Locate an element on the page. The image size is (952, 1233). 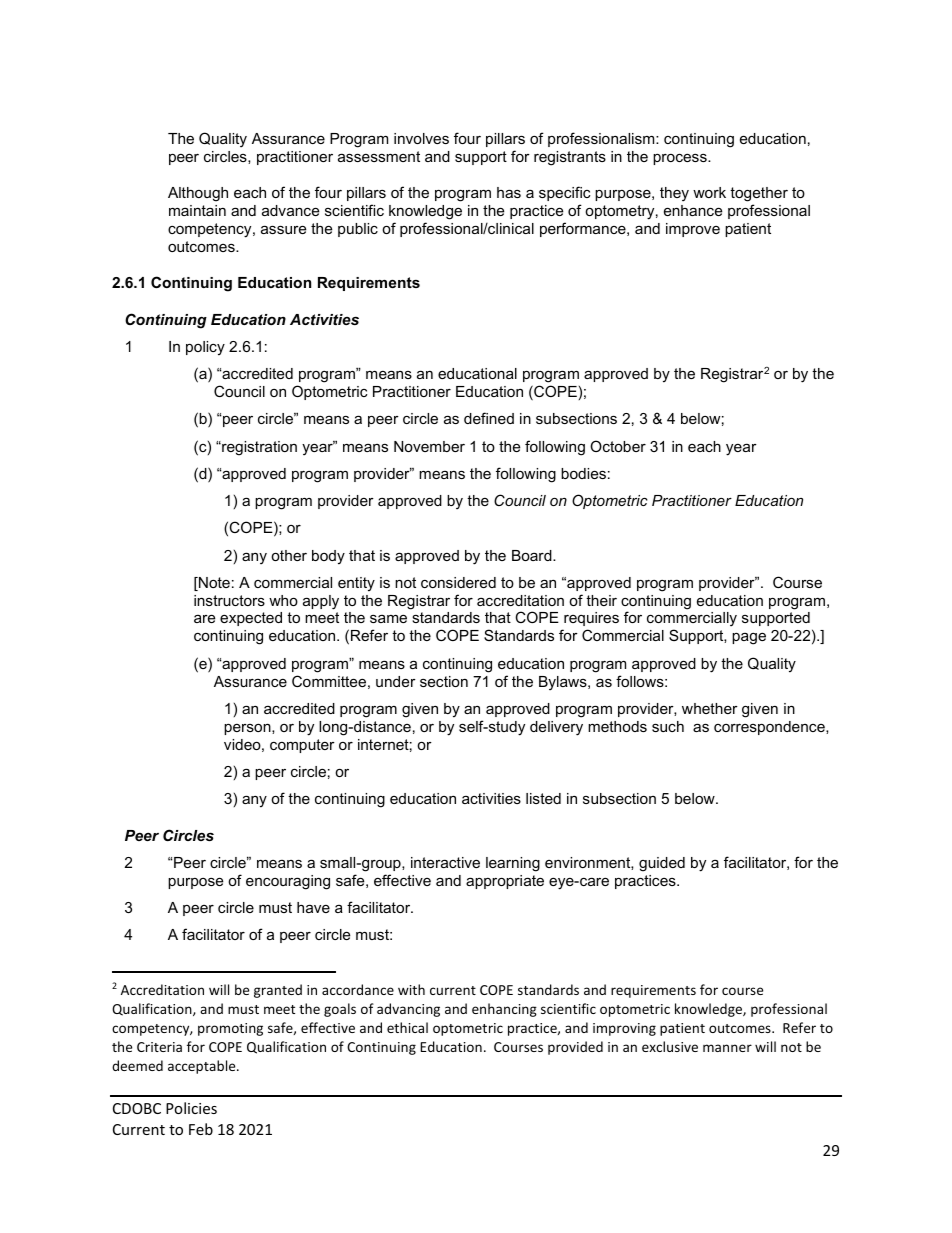
policy is located at coordinates (205, 348).
